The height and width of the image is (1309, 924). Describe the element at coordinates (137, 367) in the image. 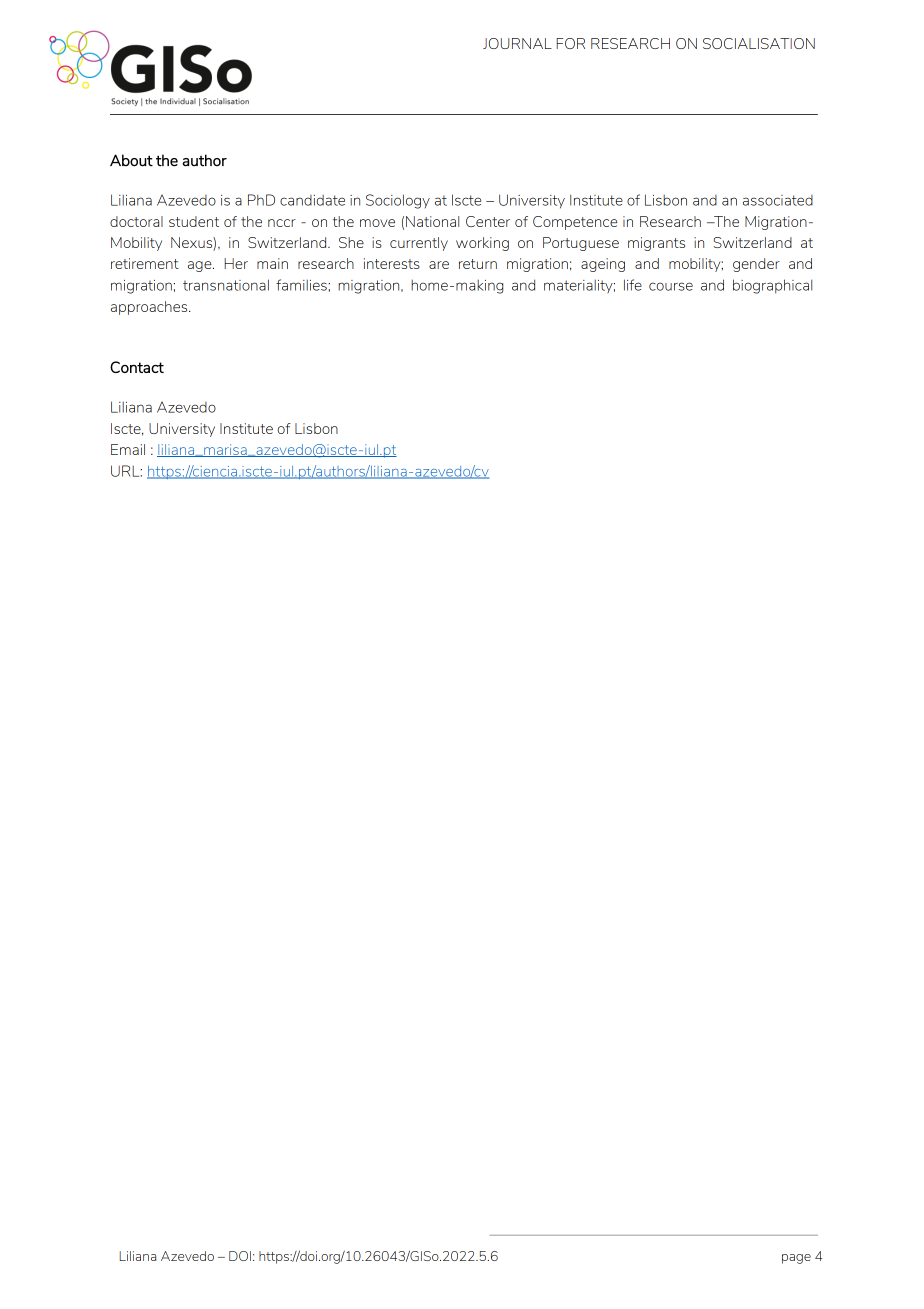

I see `Contact` at that location.
